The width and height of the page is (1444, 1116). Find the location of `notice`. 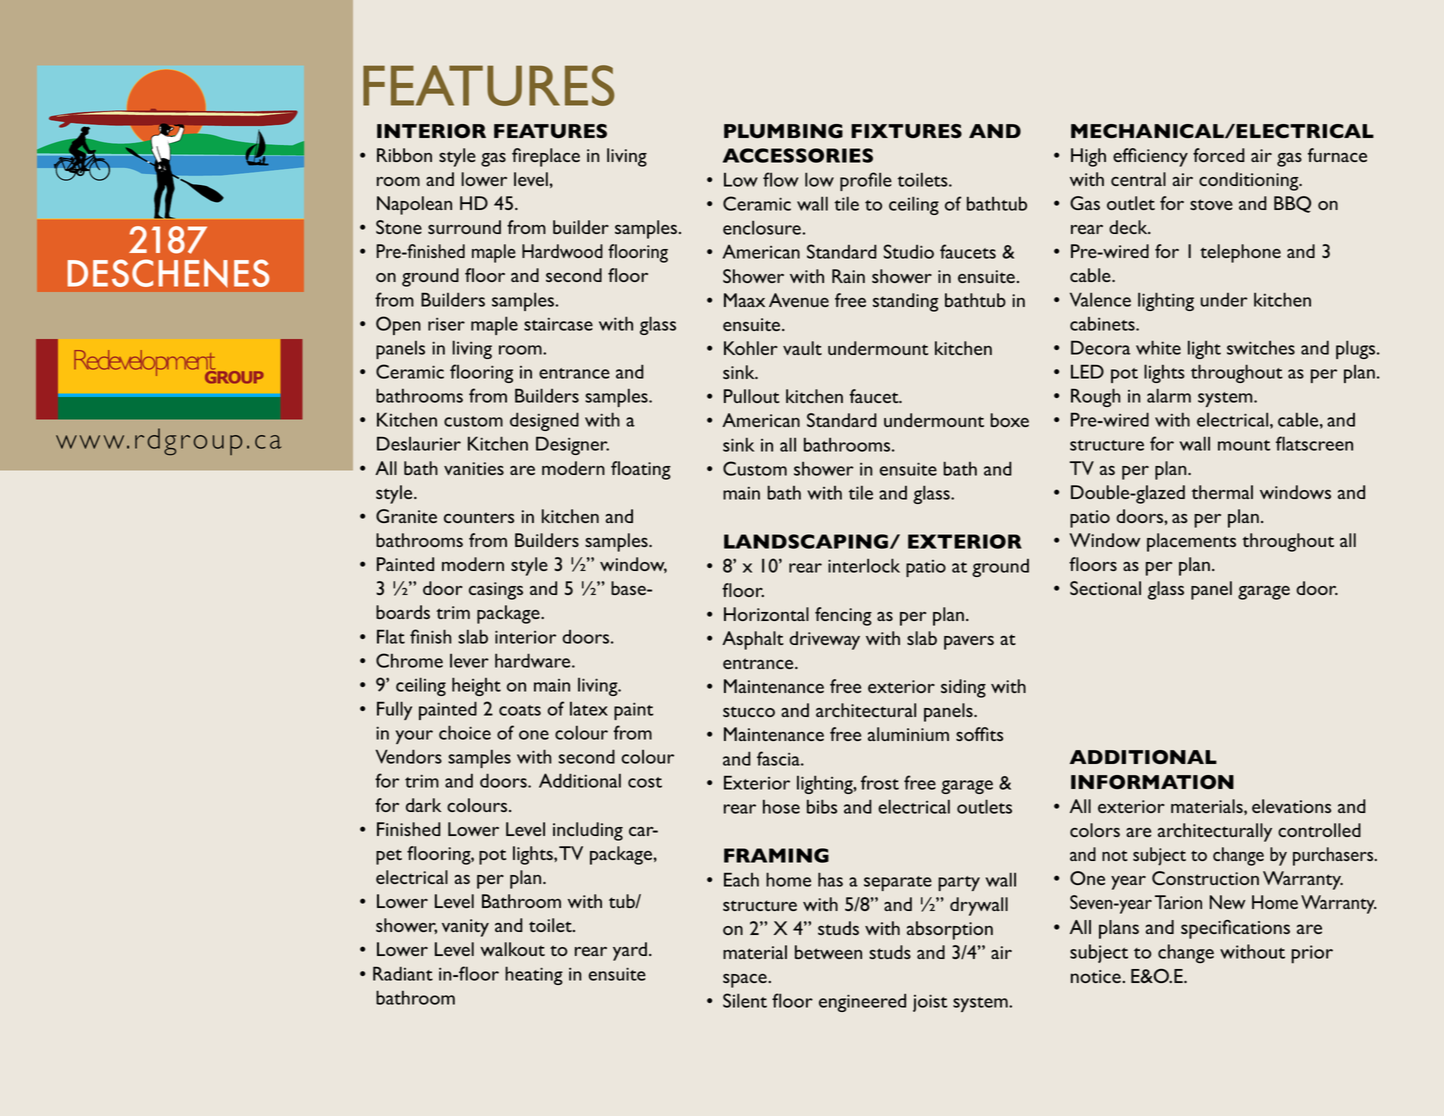

notice is located at coordinates (1097, 976).
